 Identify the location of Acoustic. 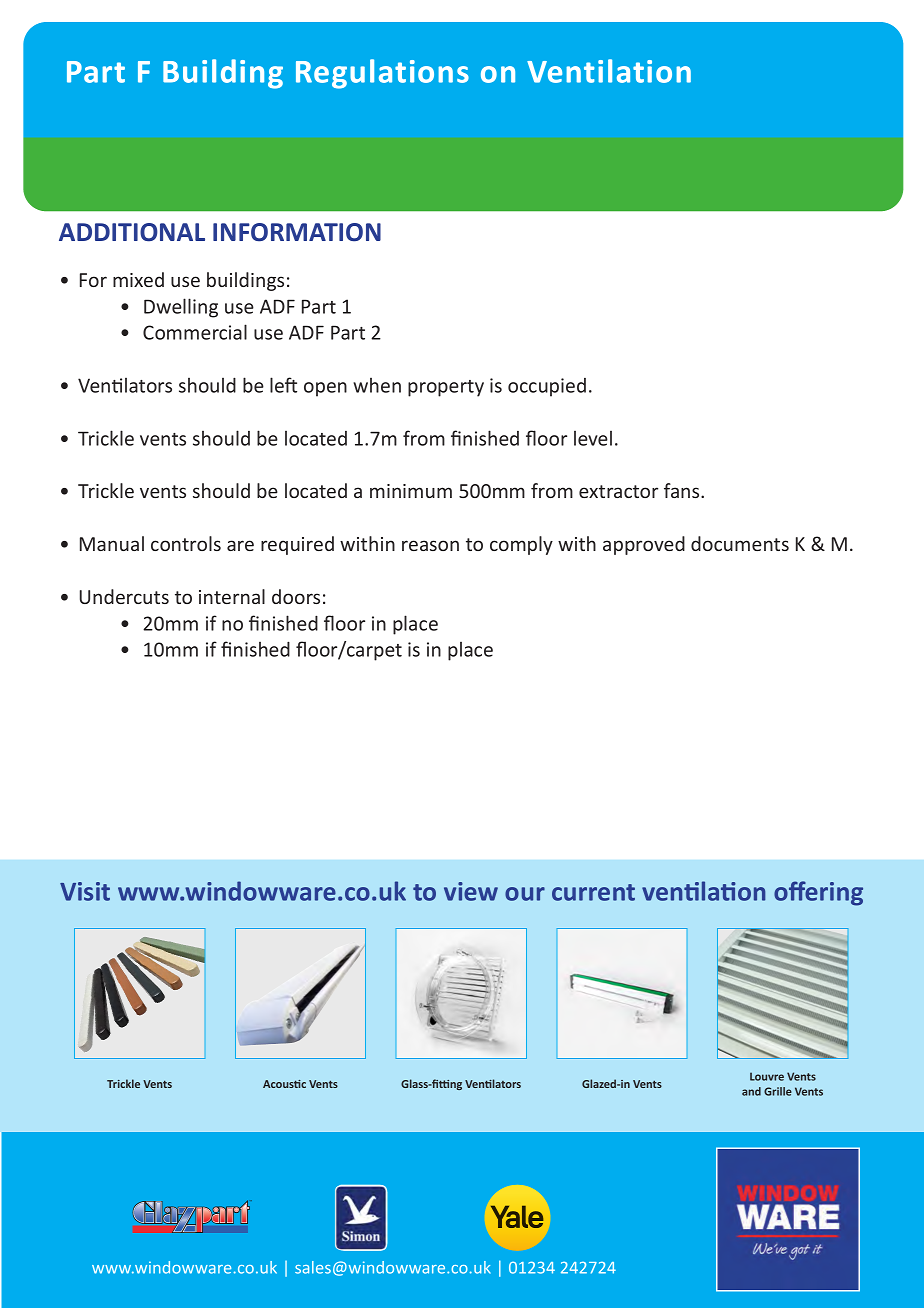
(284, 1084).
